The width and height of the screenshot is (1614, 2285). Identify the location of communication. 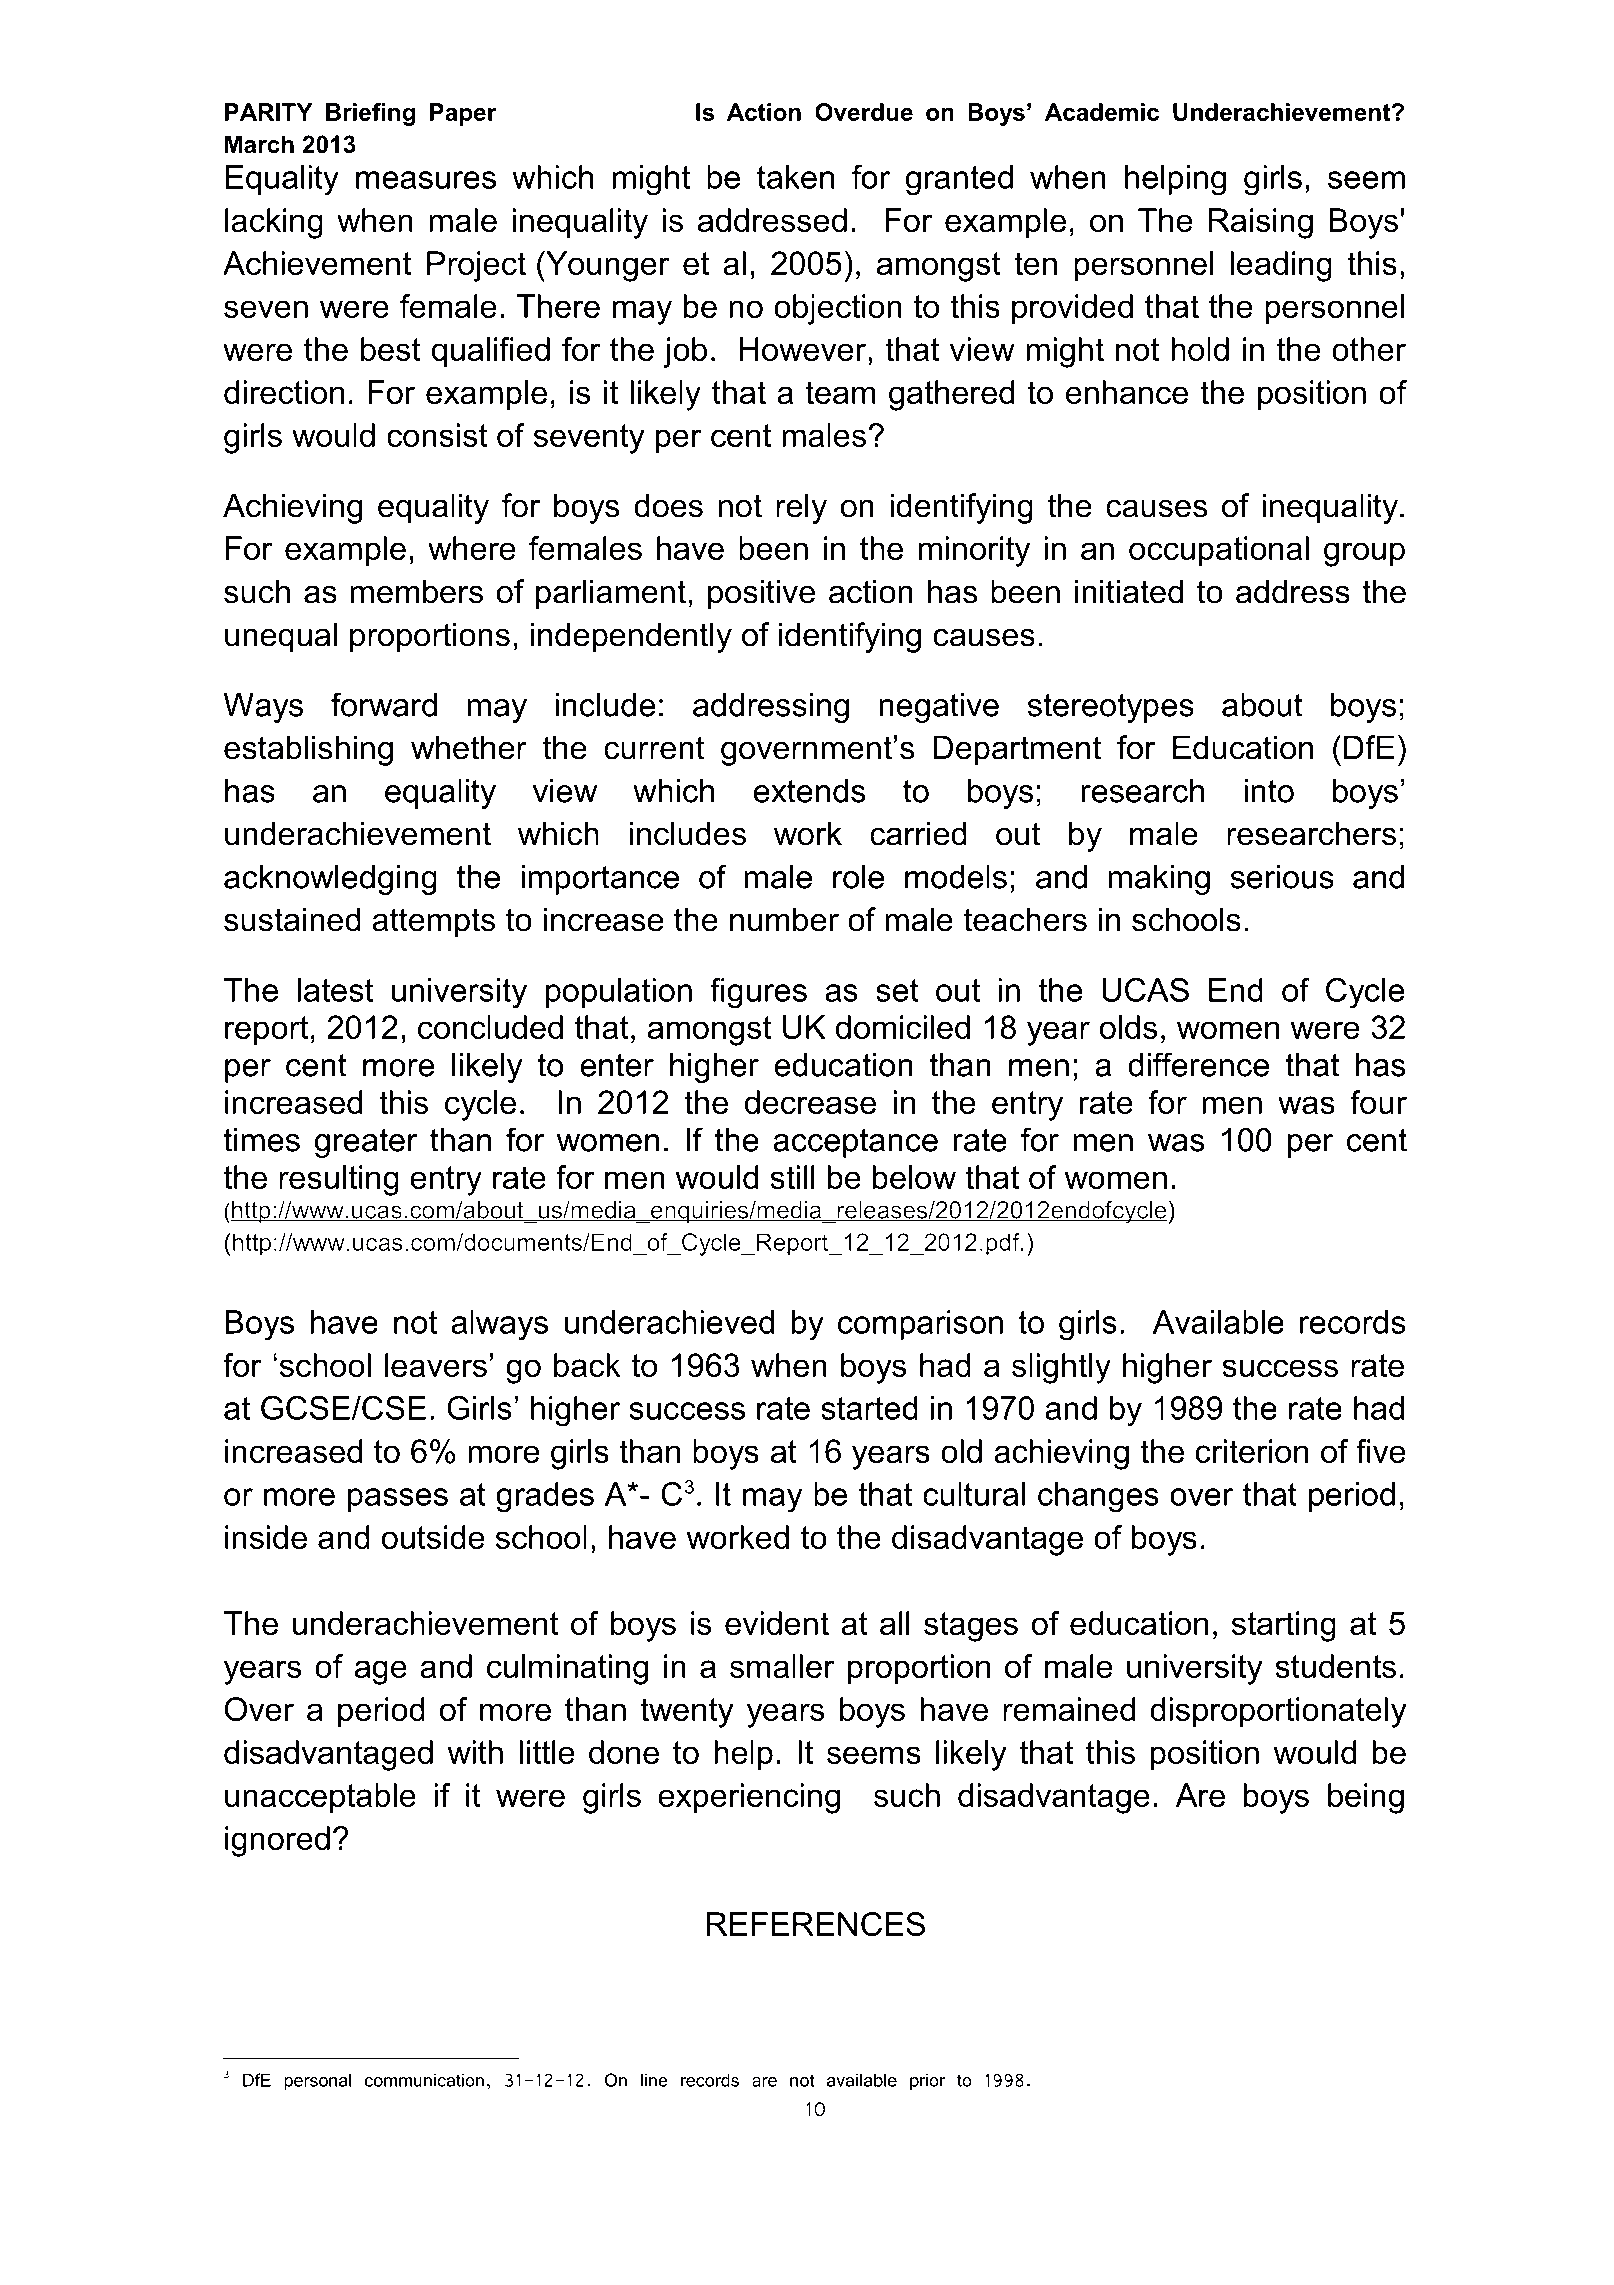
(424, 2080).
